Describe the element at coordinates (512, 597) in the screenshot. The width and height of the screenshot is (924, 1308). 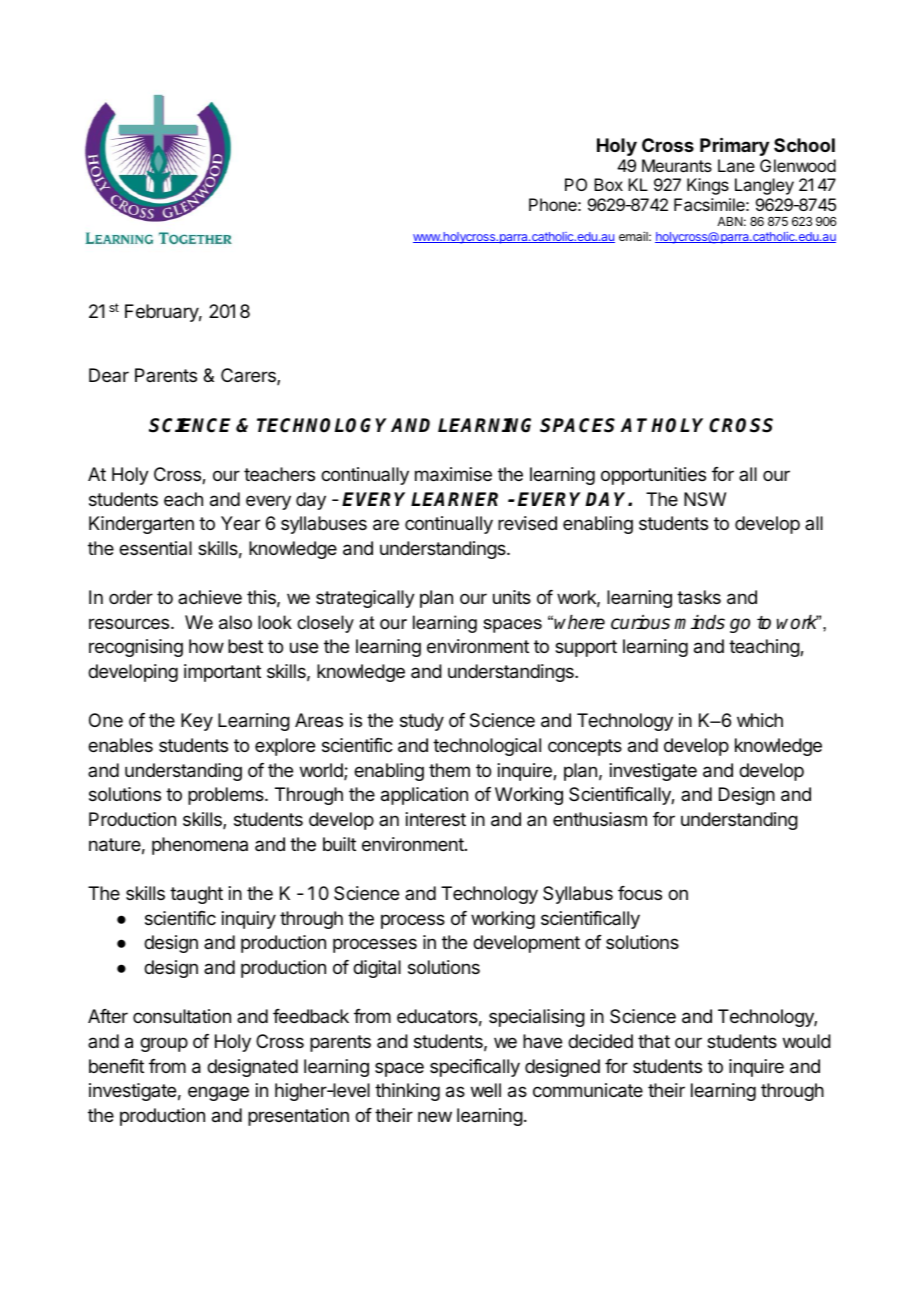
I see `units` at that location.
